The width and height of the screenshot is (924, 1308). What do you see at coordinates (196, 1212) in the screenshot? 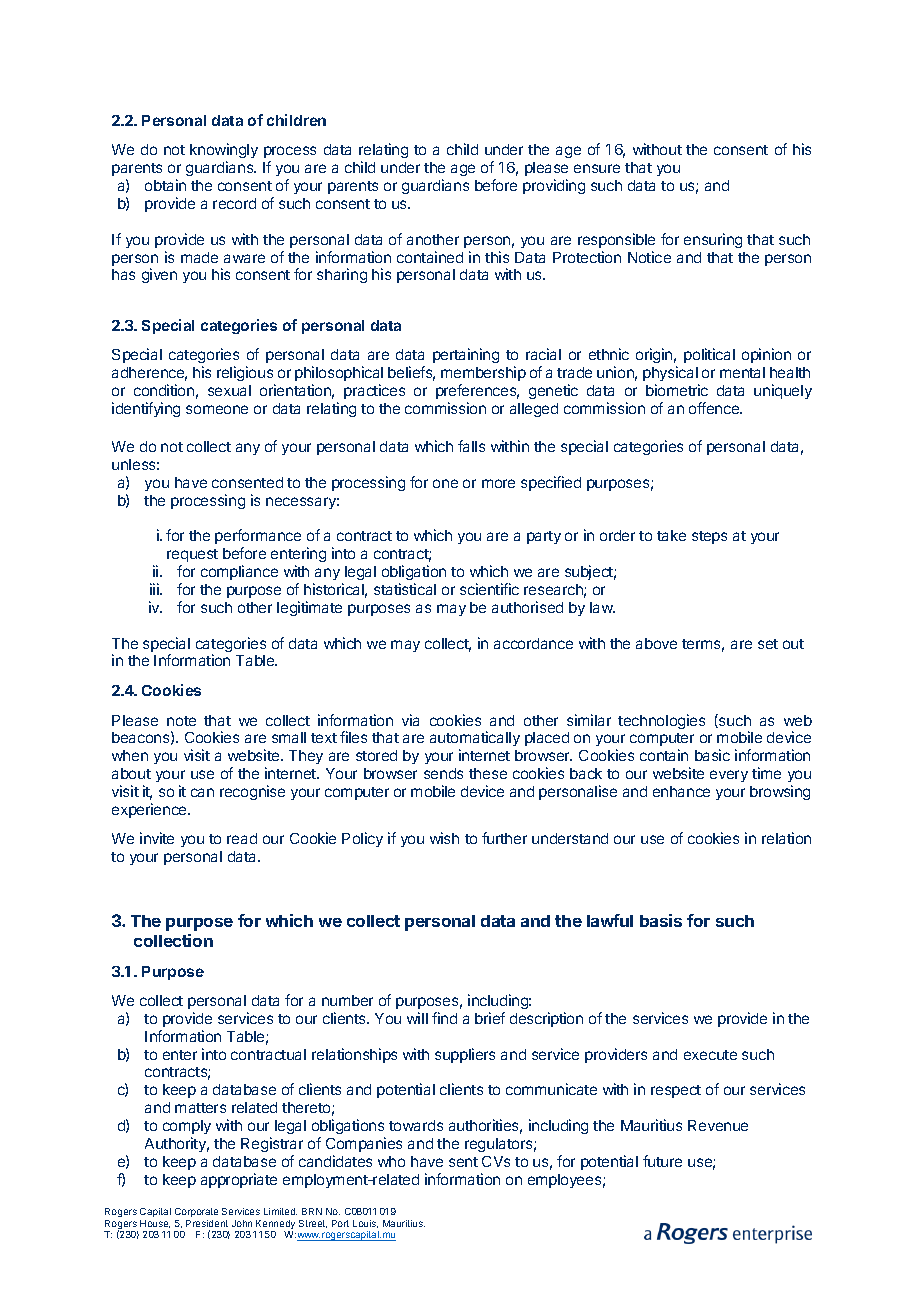
I see `Corporate` at bounding box center [196, 1212].
